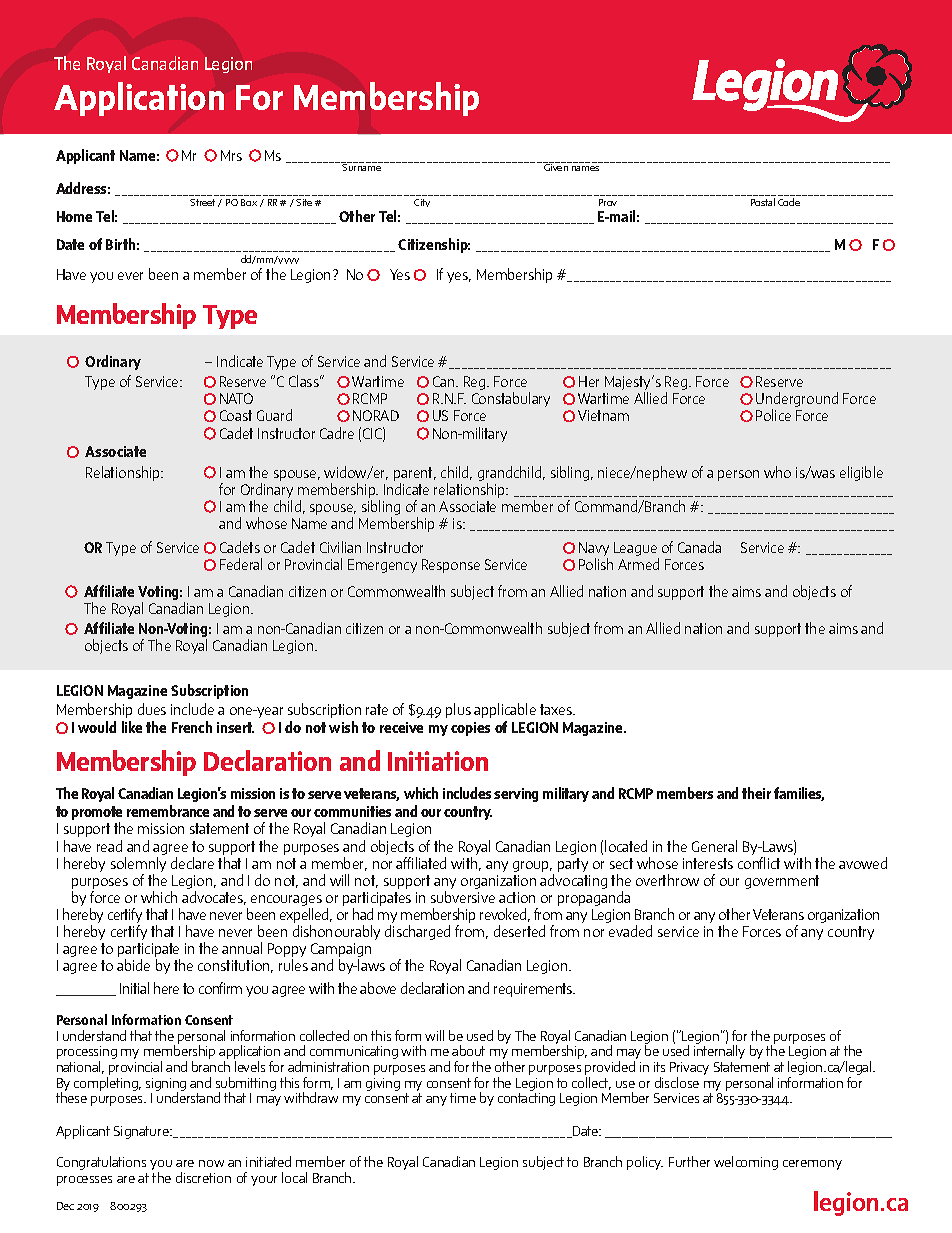 Image resolution: width=952 pixels, height=1233 pixels. What do you see at coordinates (526, 1099) in the document?
I see `contacting` at bounding box center [526, 1099].
